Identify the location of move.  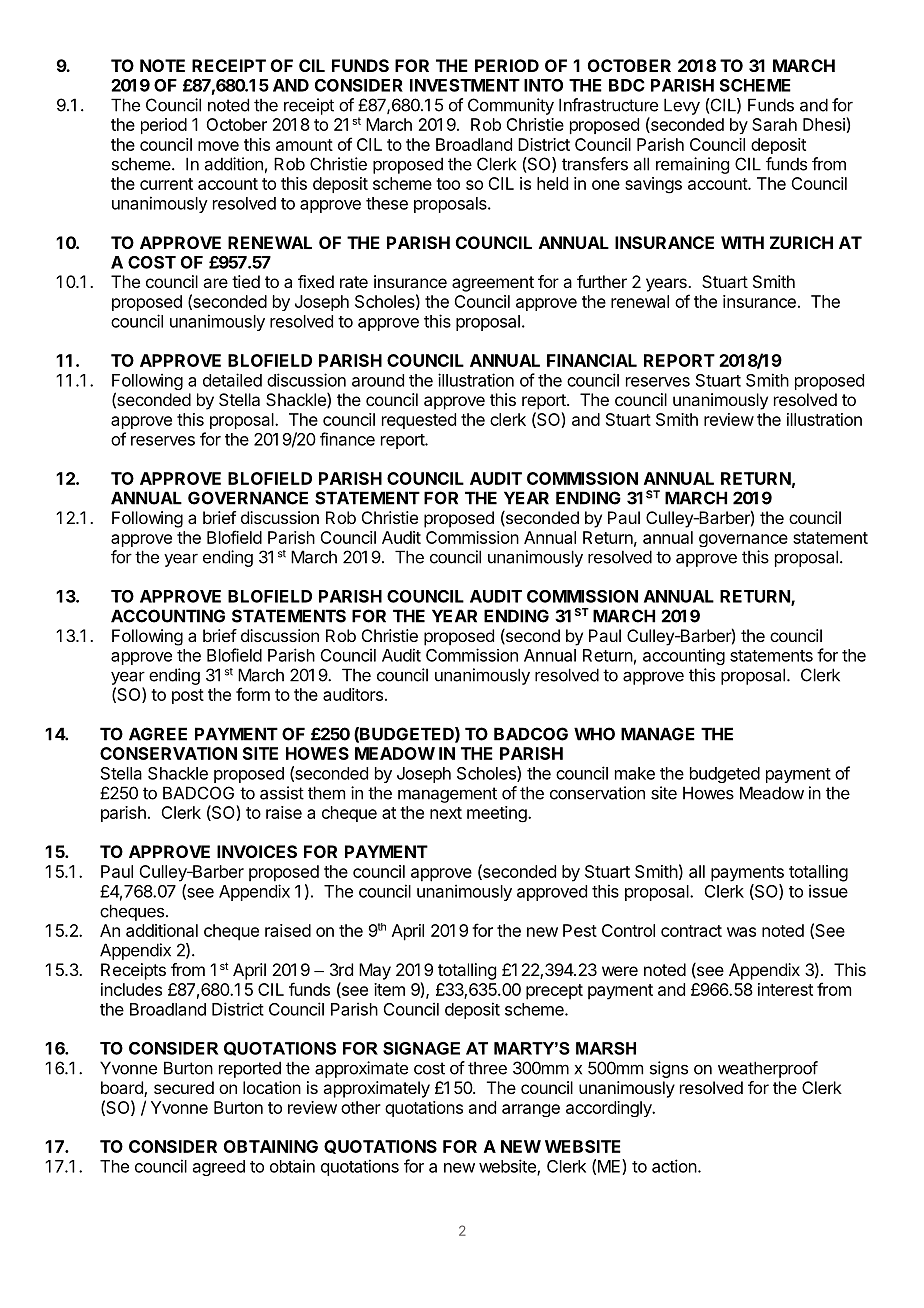
(218, 146).
